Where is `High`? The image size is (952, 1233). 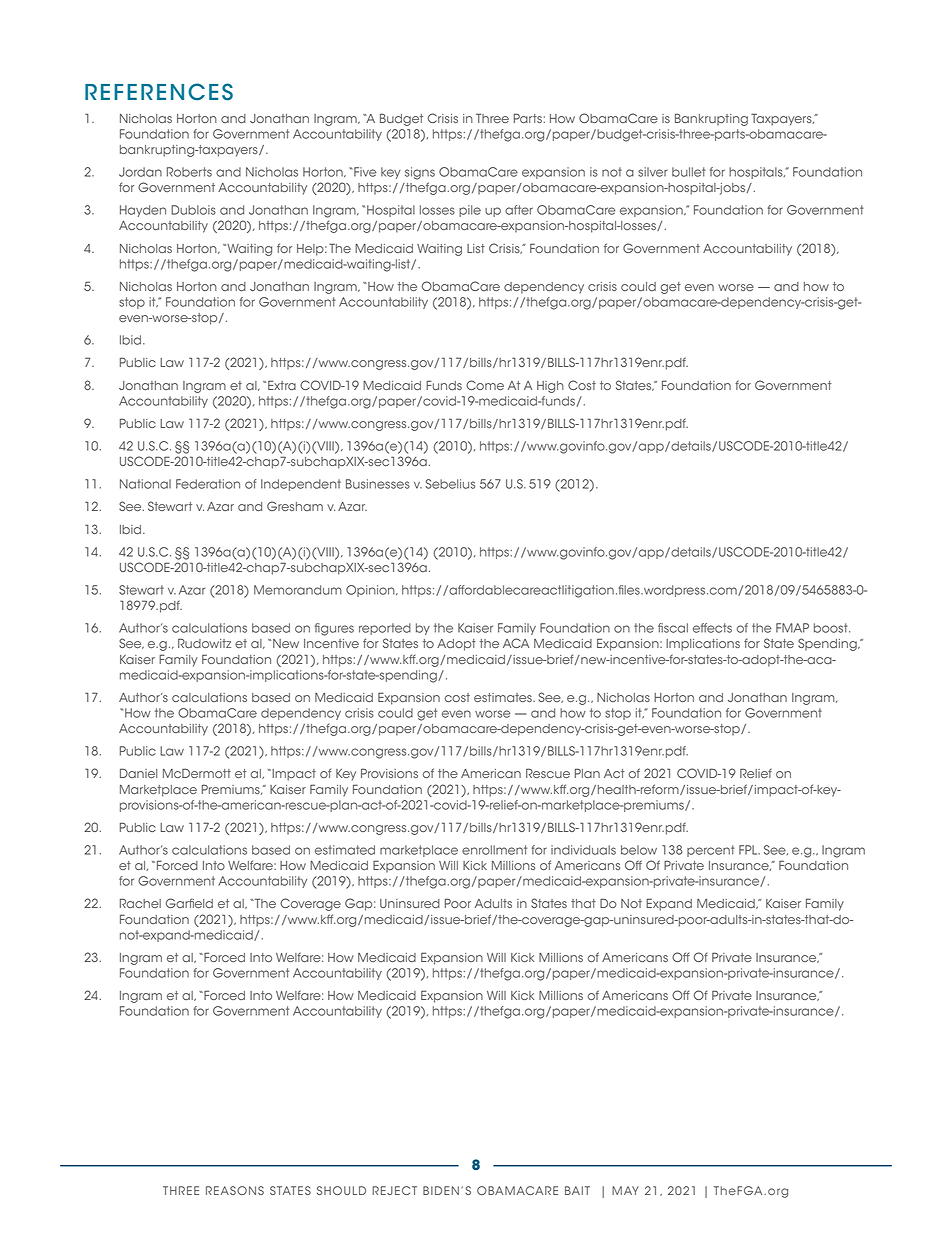 High is located at coordinates (550, 387).
